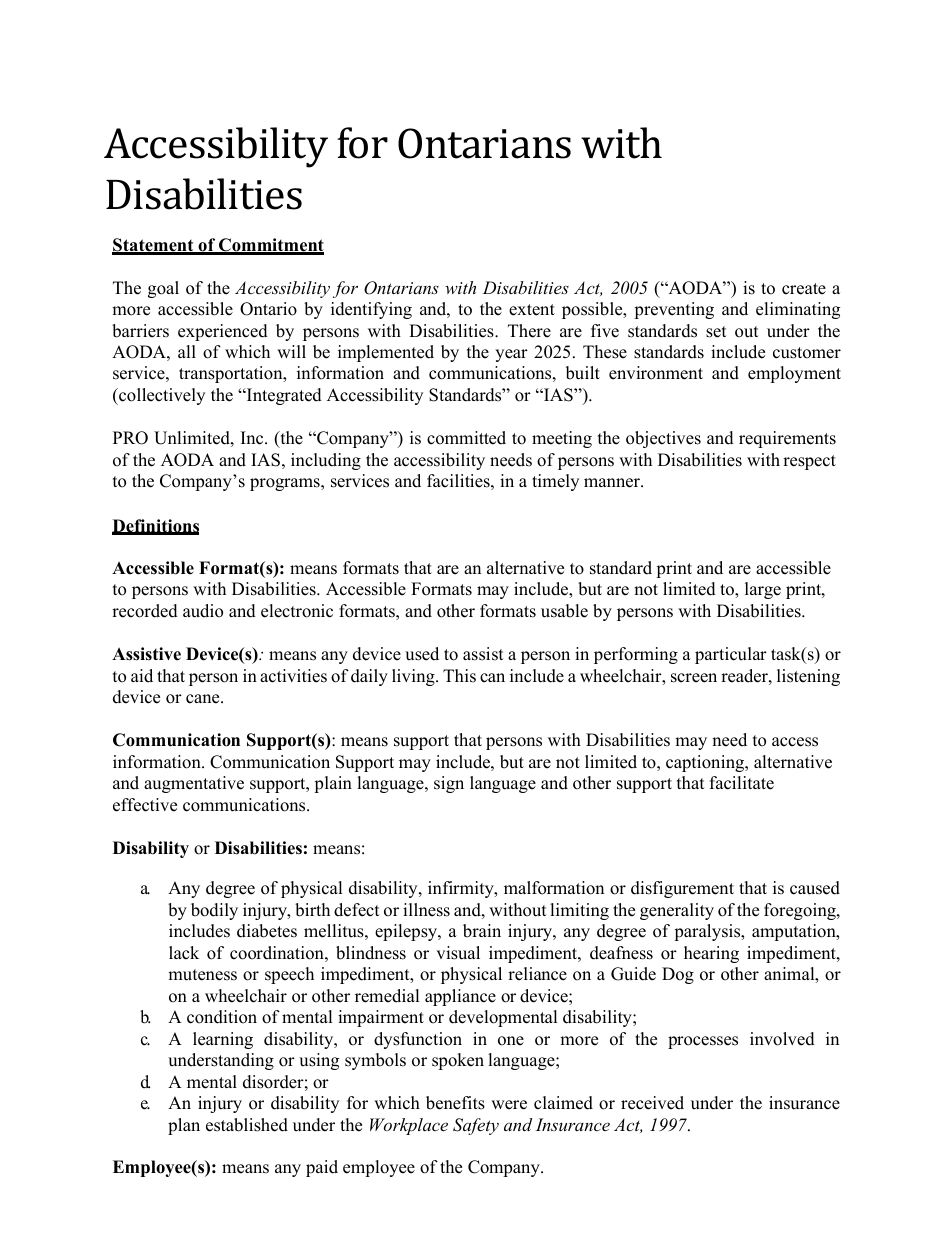 This image has width=952, height=1233. I want to click on illness, so click(426, 910).
